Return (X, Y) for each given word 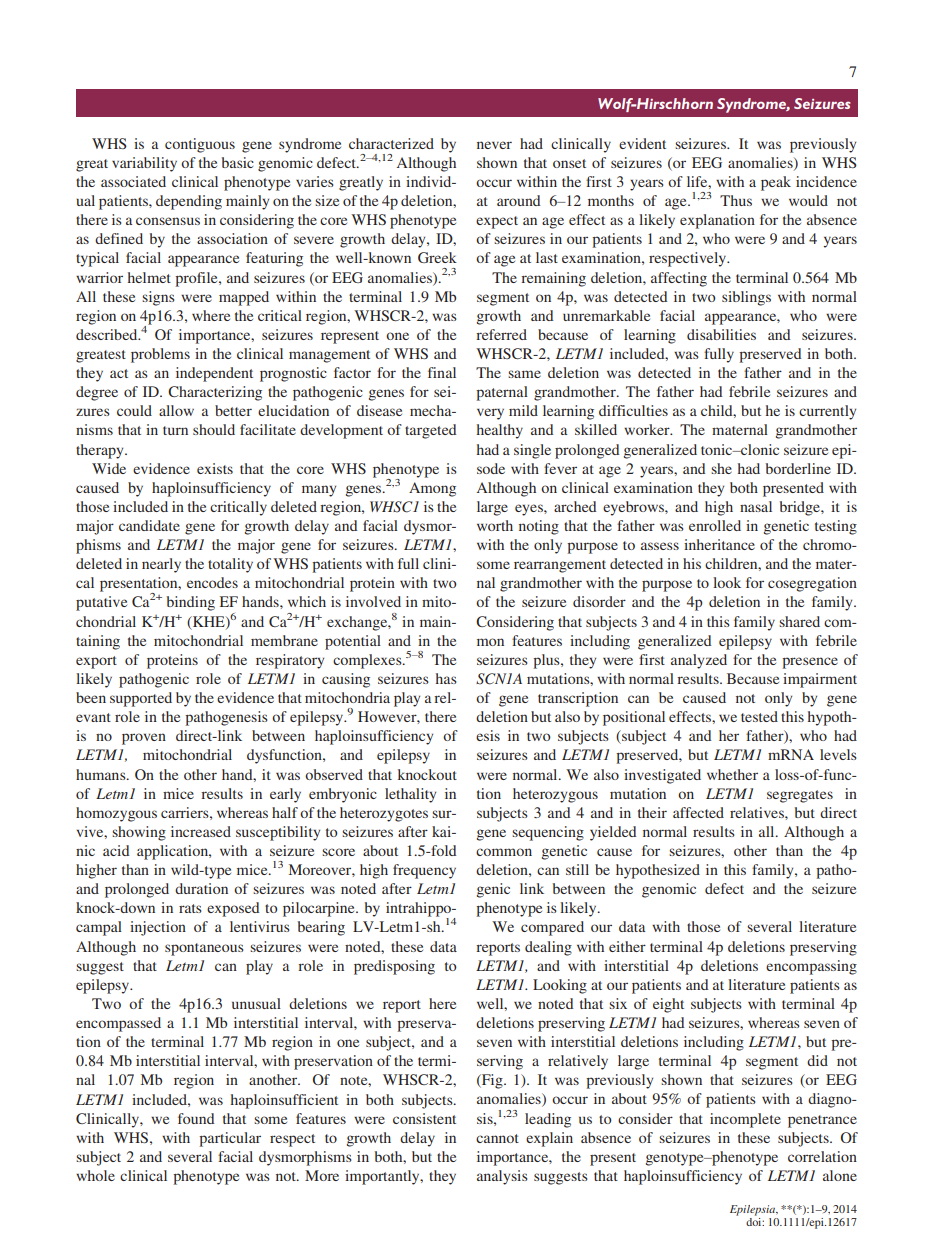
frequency (424, 871)
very (490, 414)
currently (827, 412)
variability (144, 164)
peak (776, 183)
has (446, 678)
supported (141, 699)
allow (176, 410)
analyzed (699, 661)
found (196, 1118)
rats (190, 908)
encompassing (811, 967)
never (494, 145)
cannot (497, 1138)
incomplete (745, 1120)
